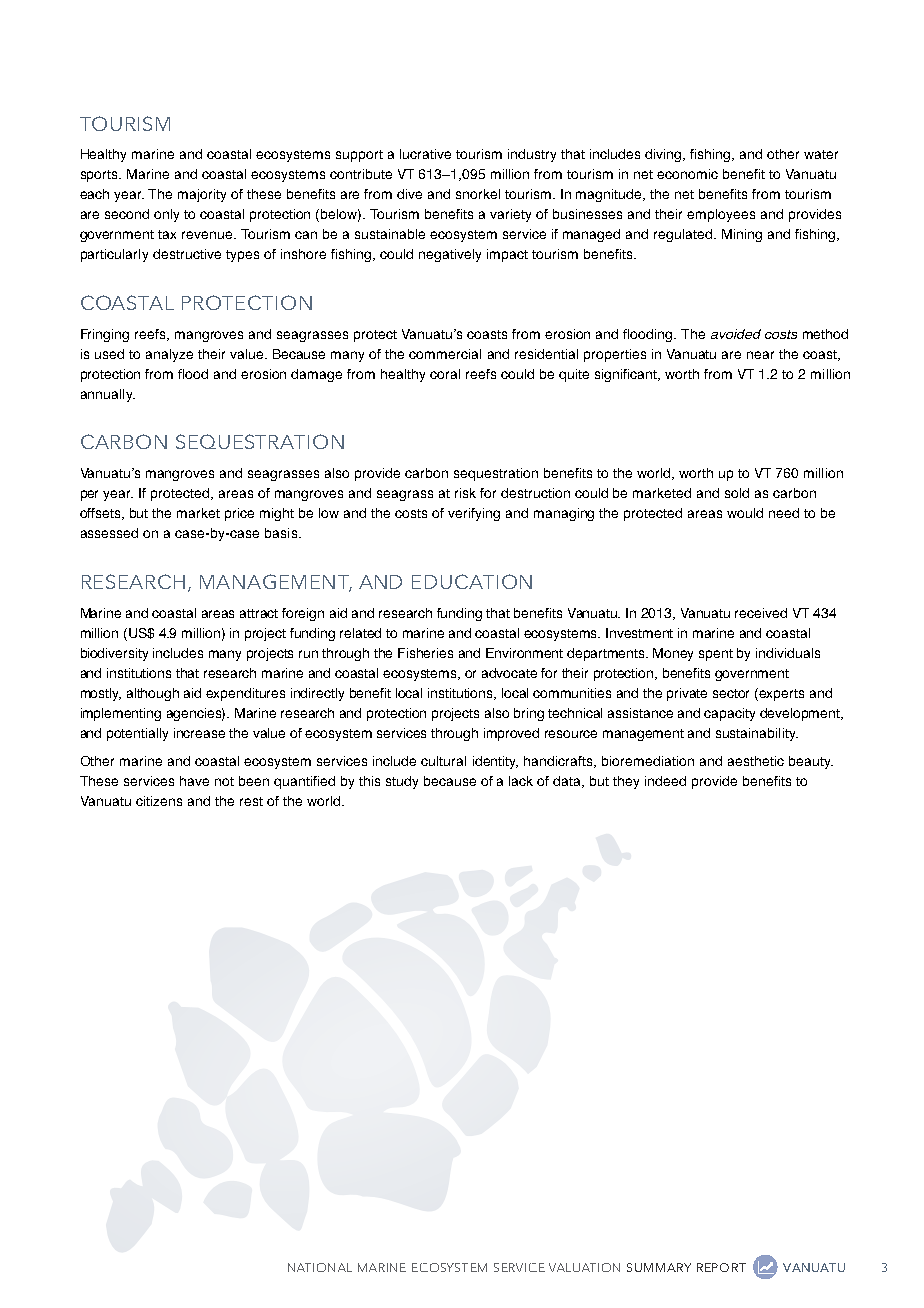  Describe the element at coordinates (425, 154) in the screenshot. I see `lucrative` at that location.
